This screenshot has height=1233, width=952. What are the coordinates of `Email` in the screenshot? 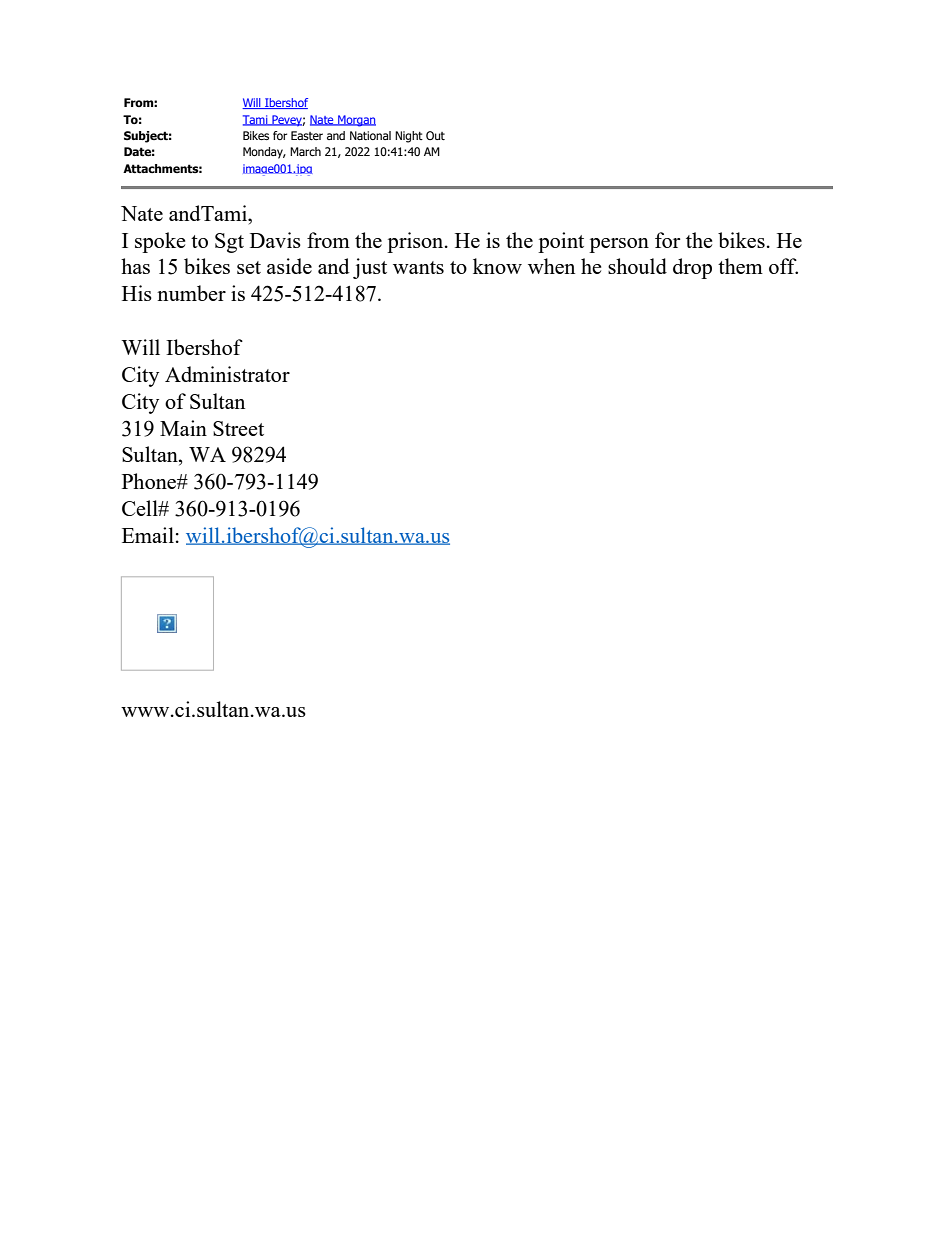 It's located at (148, 535).
